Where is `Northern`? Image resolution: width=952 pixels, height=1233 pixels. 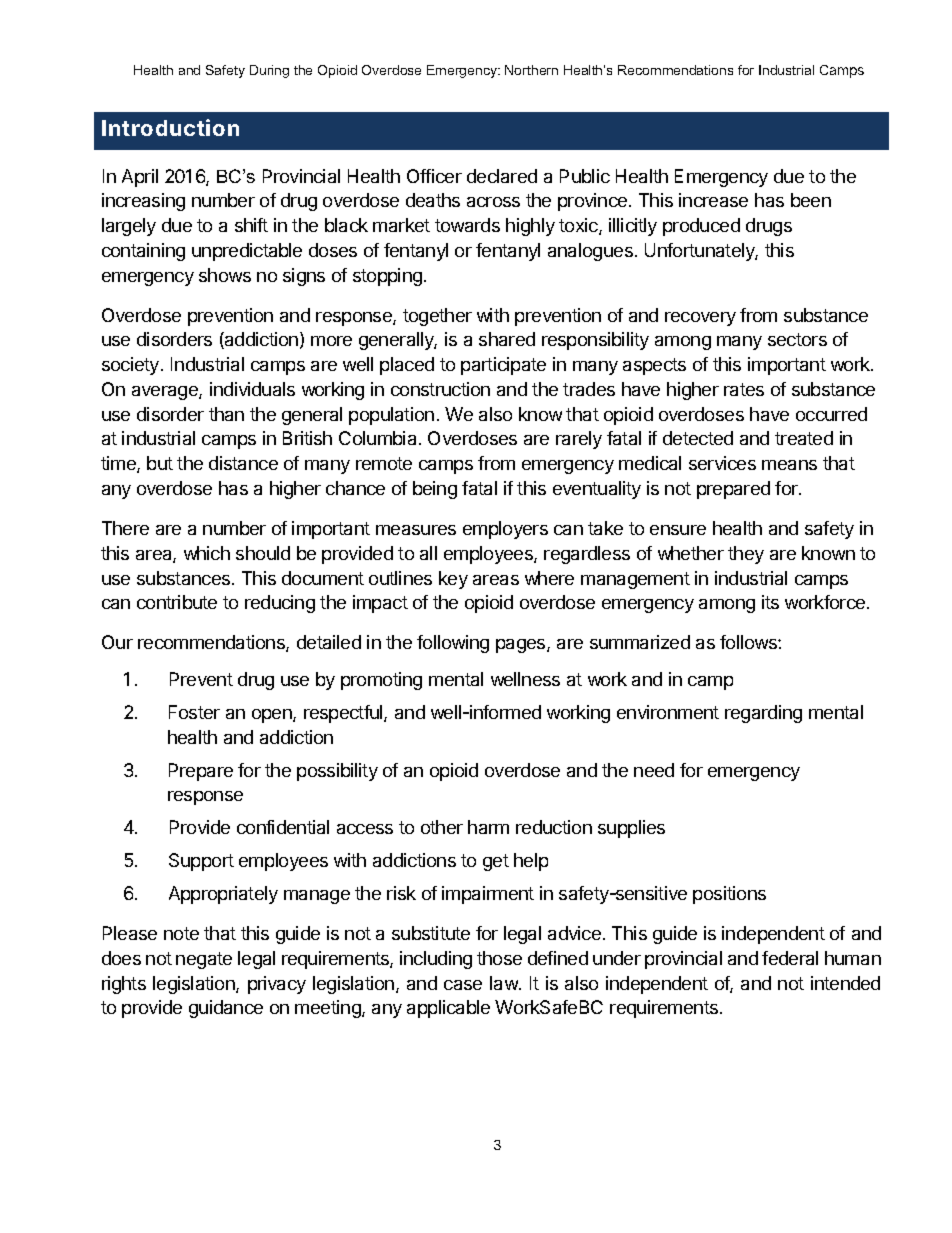
Northern is located at coordinates (531, 70).
